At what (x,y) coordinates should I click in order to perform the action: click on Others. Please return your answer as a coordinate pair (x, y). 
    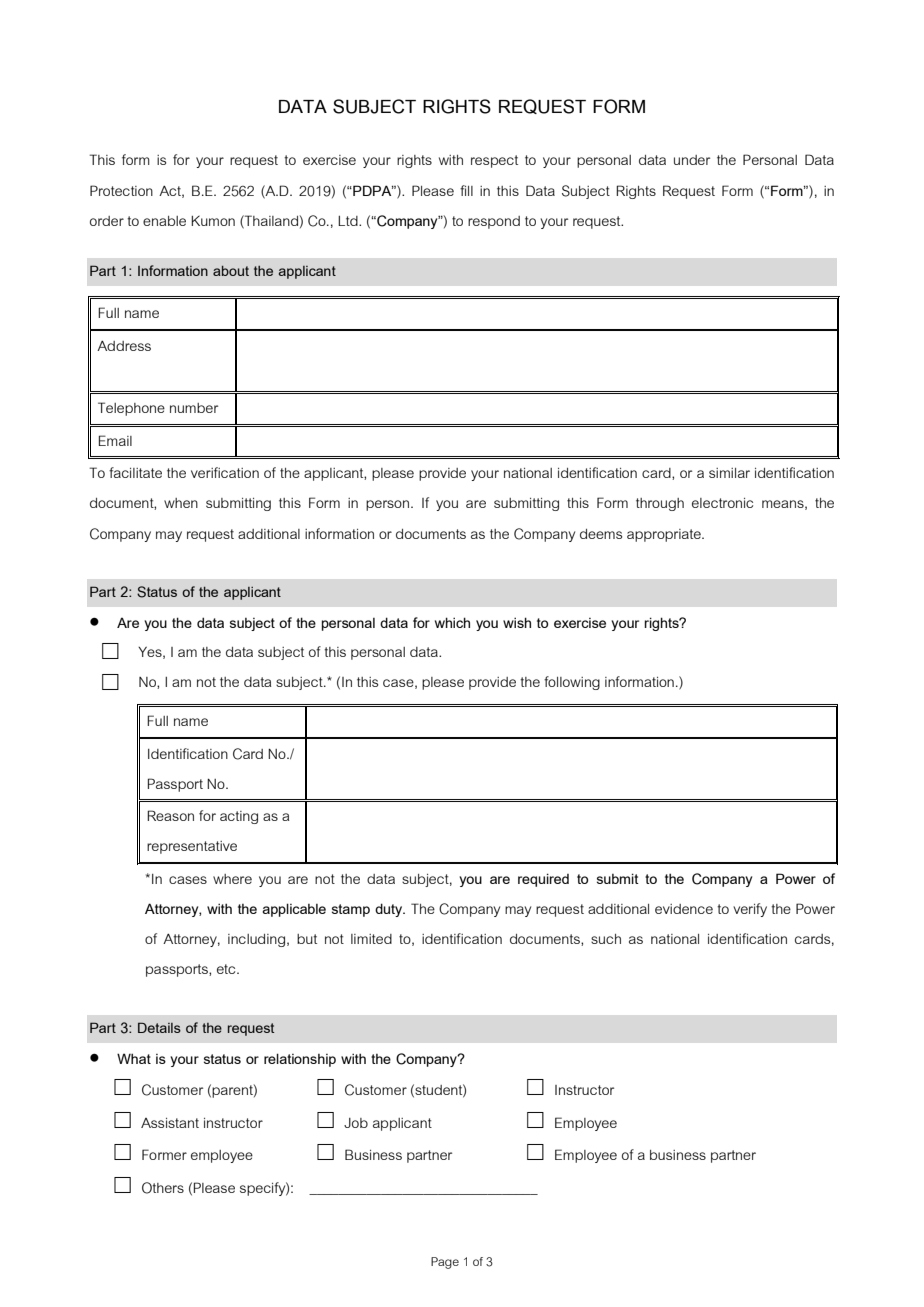
    Looking at the image, I should click on (163, 1188).
